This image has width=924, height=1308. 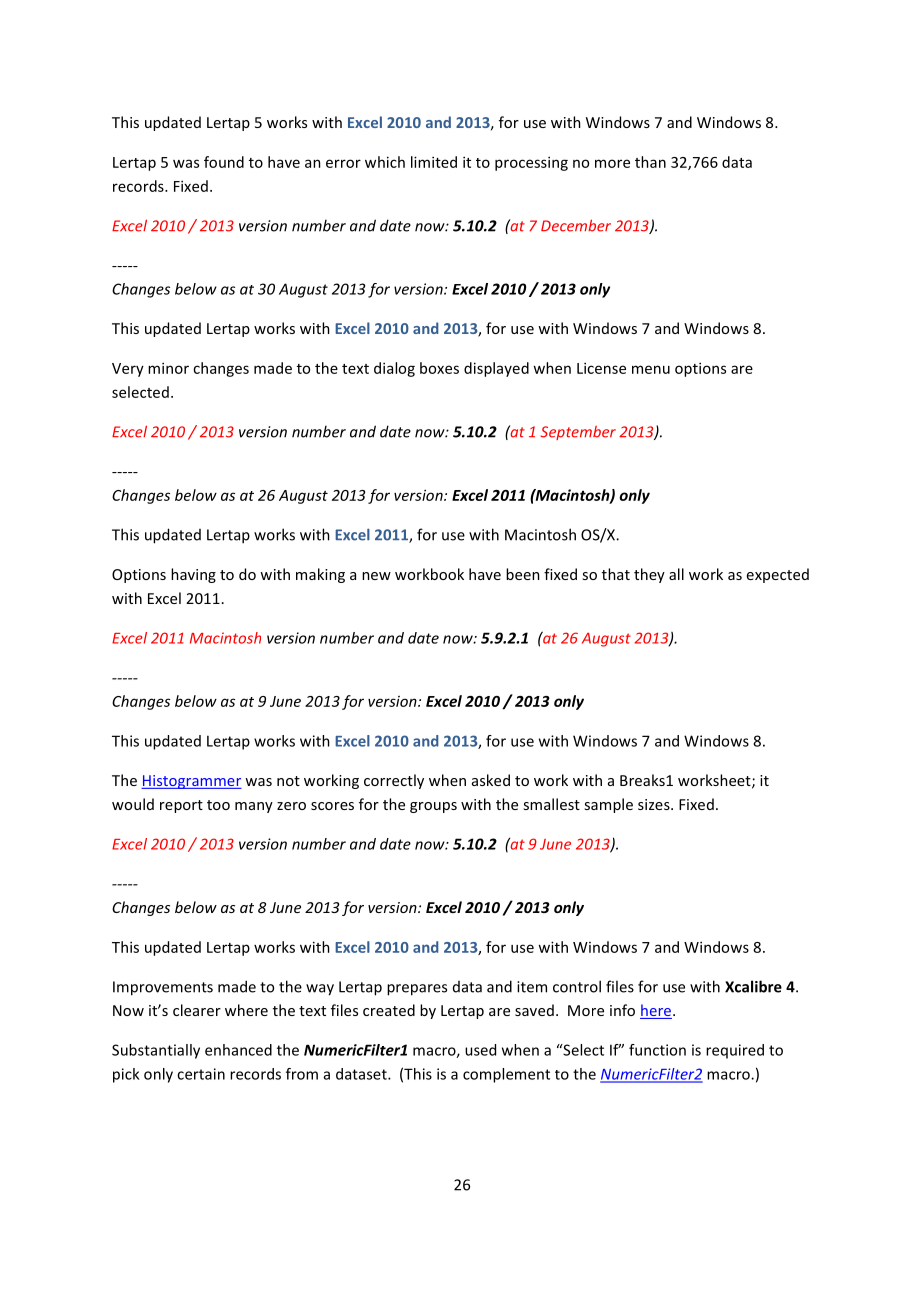 What do you see at coordinates (168, 368) in the image?
I see `minor` at bounding box center [168, 368].
